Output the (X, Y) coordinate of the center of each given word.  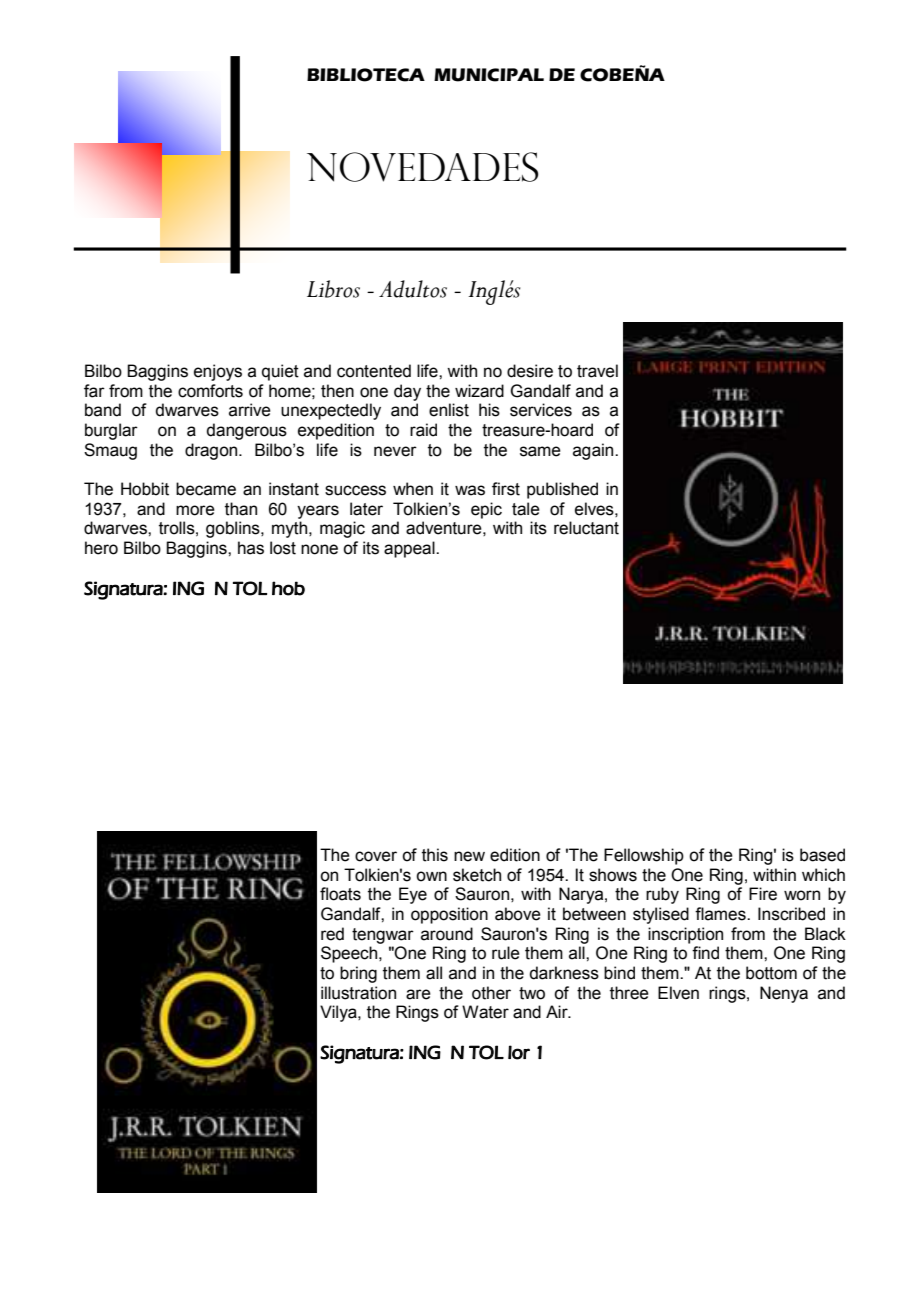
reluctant (586, 528)
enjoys (218, 372)
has (251, 548)
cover (376, 856)
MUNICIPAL (489, 75)
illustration (358, 993)
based (822, 855)
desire (530, 371)
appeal (410, 549)
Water (485, 1012)
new (469, 856)
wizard (479, 391)
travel (597, 371)
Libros (333, 289)
